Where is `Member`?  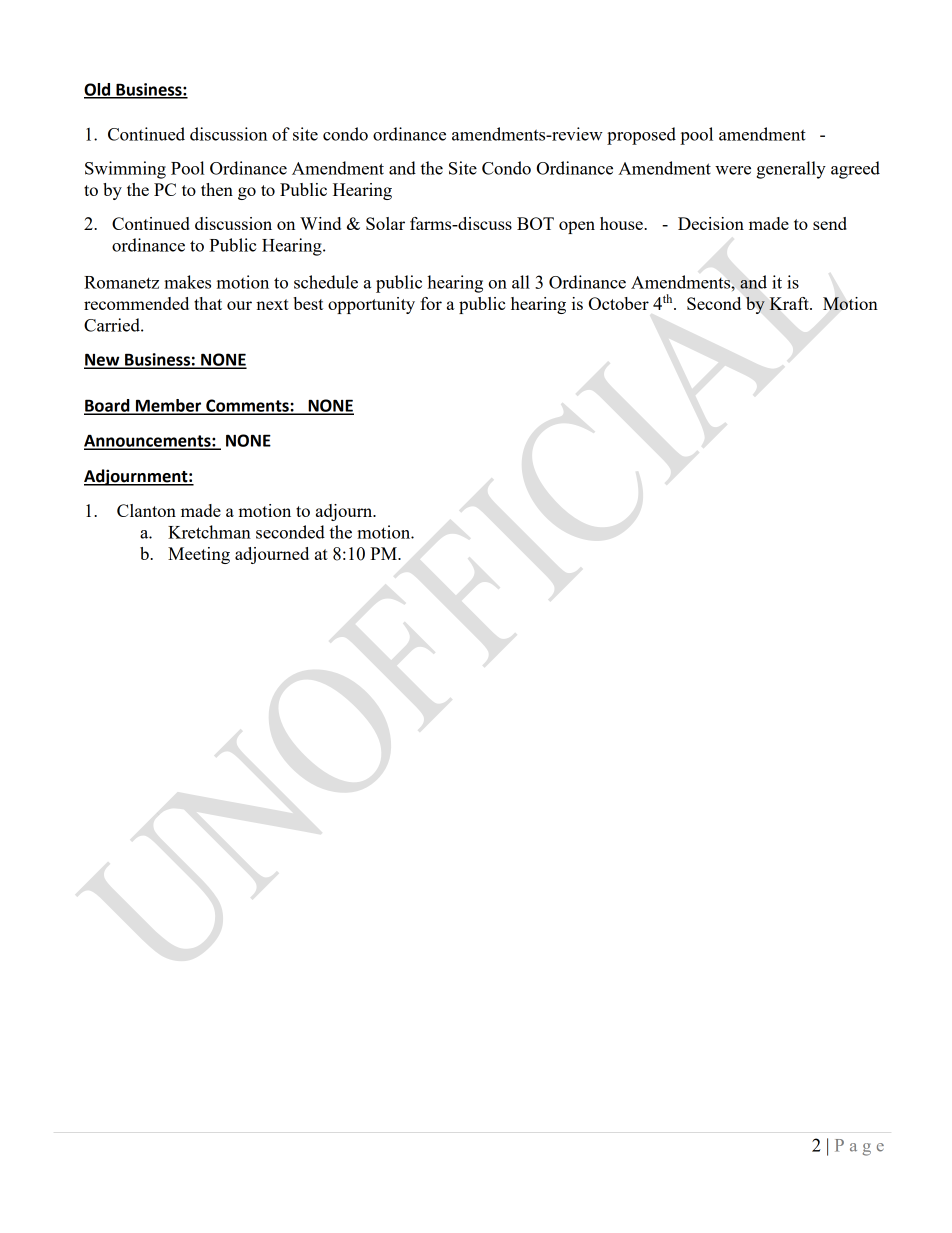 Member is located at coordinates (169, 406).
